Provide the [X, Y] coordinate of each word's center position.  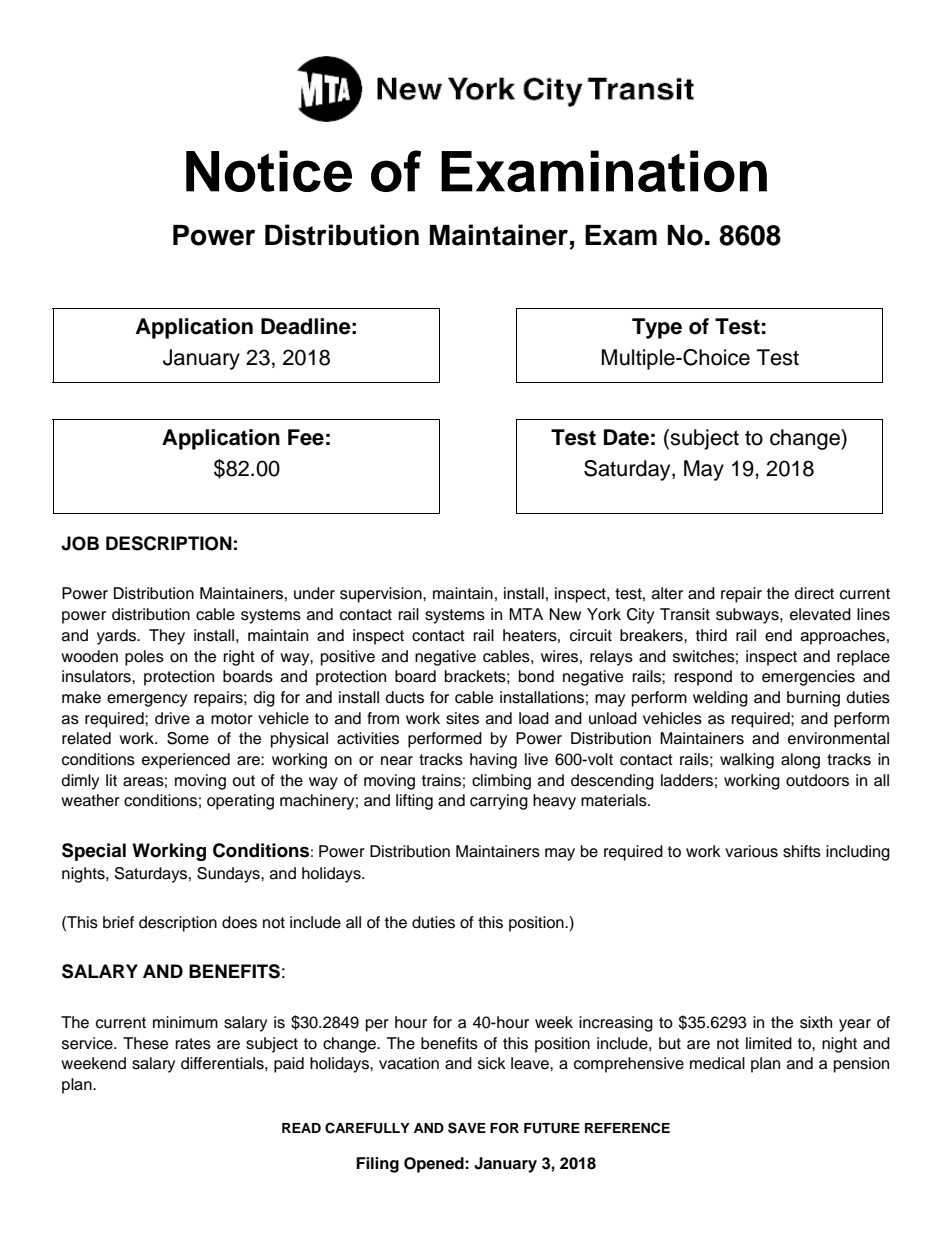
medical [717, 1063]
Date [626, 437]
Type [657, 328]
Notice [269, 171]
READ [301, 1128]
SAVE [467, 1128]
